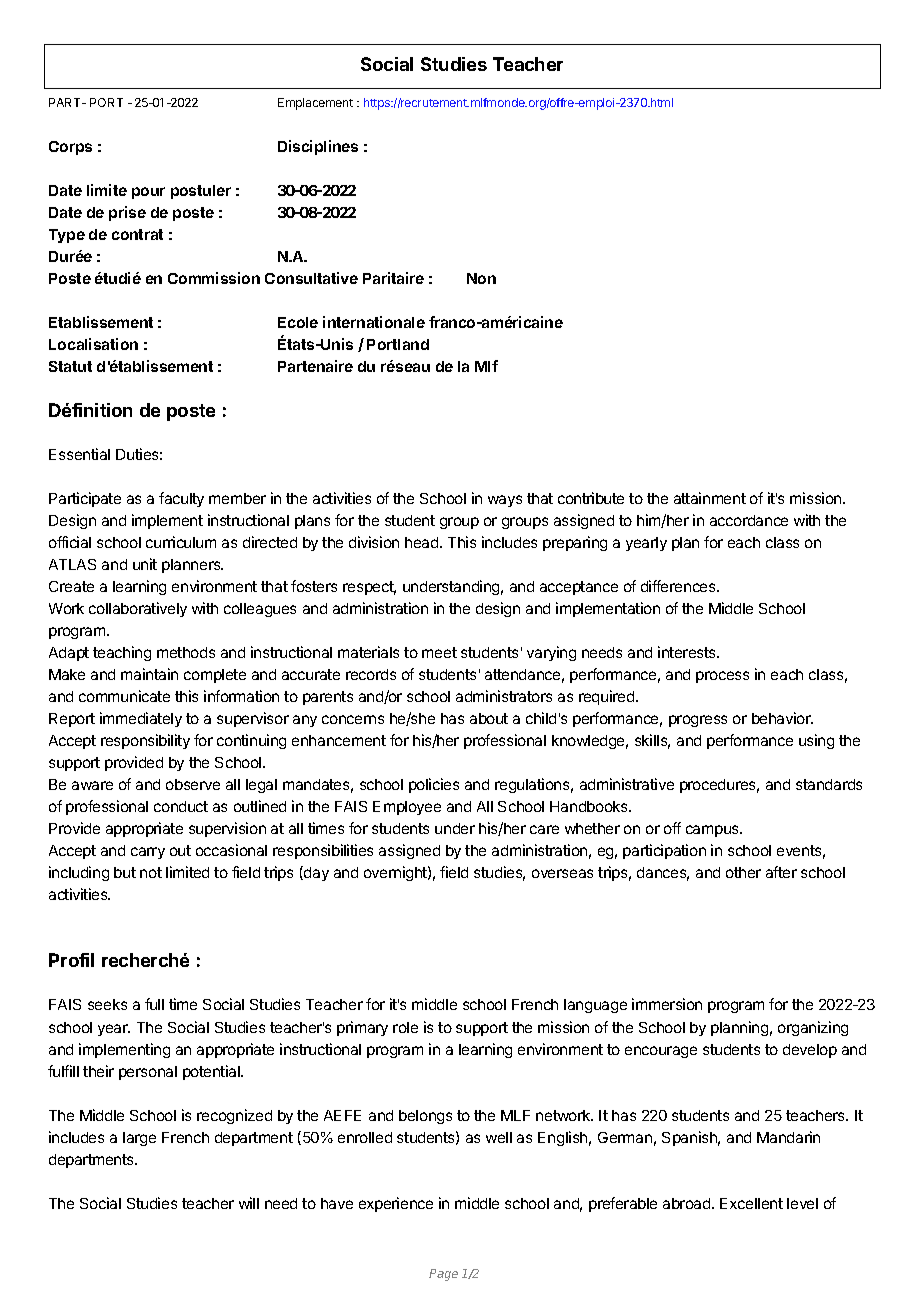 The height and width of the screenshot is (1308, 924). I want to click on pour, so click(148, 193).
